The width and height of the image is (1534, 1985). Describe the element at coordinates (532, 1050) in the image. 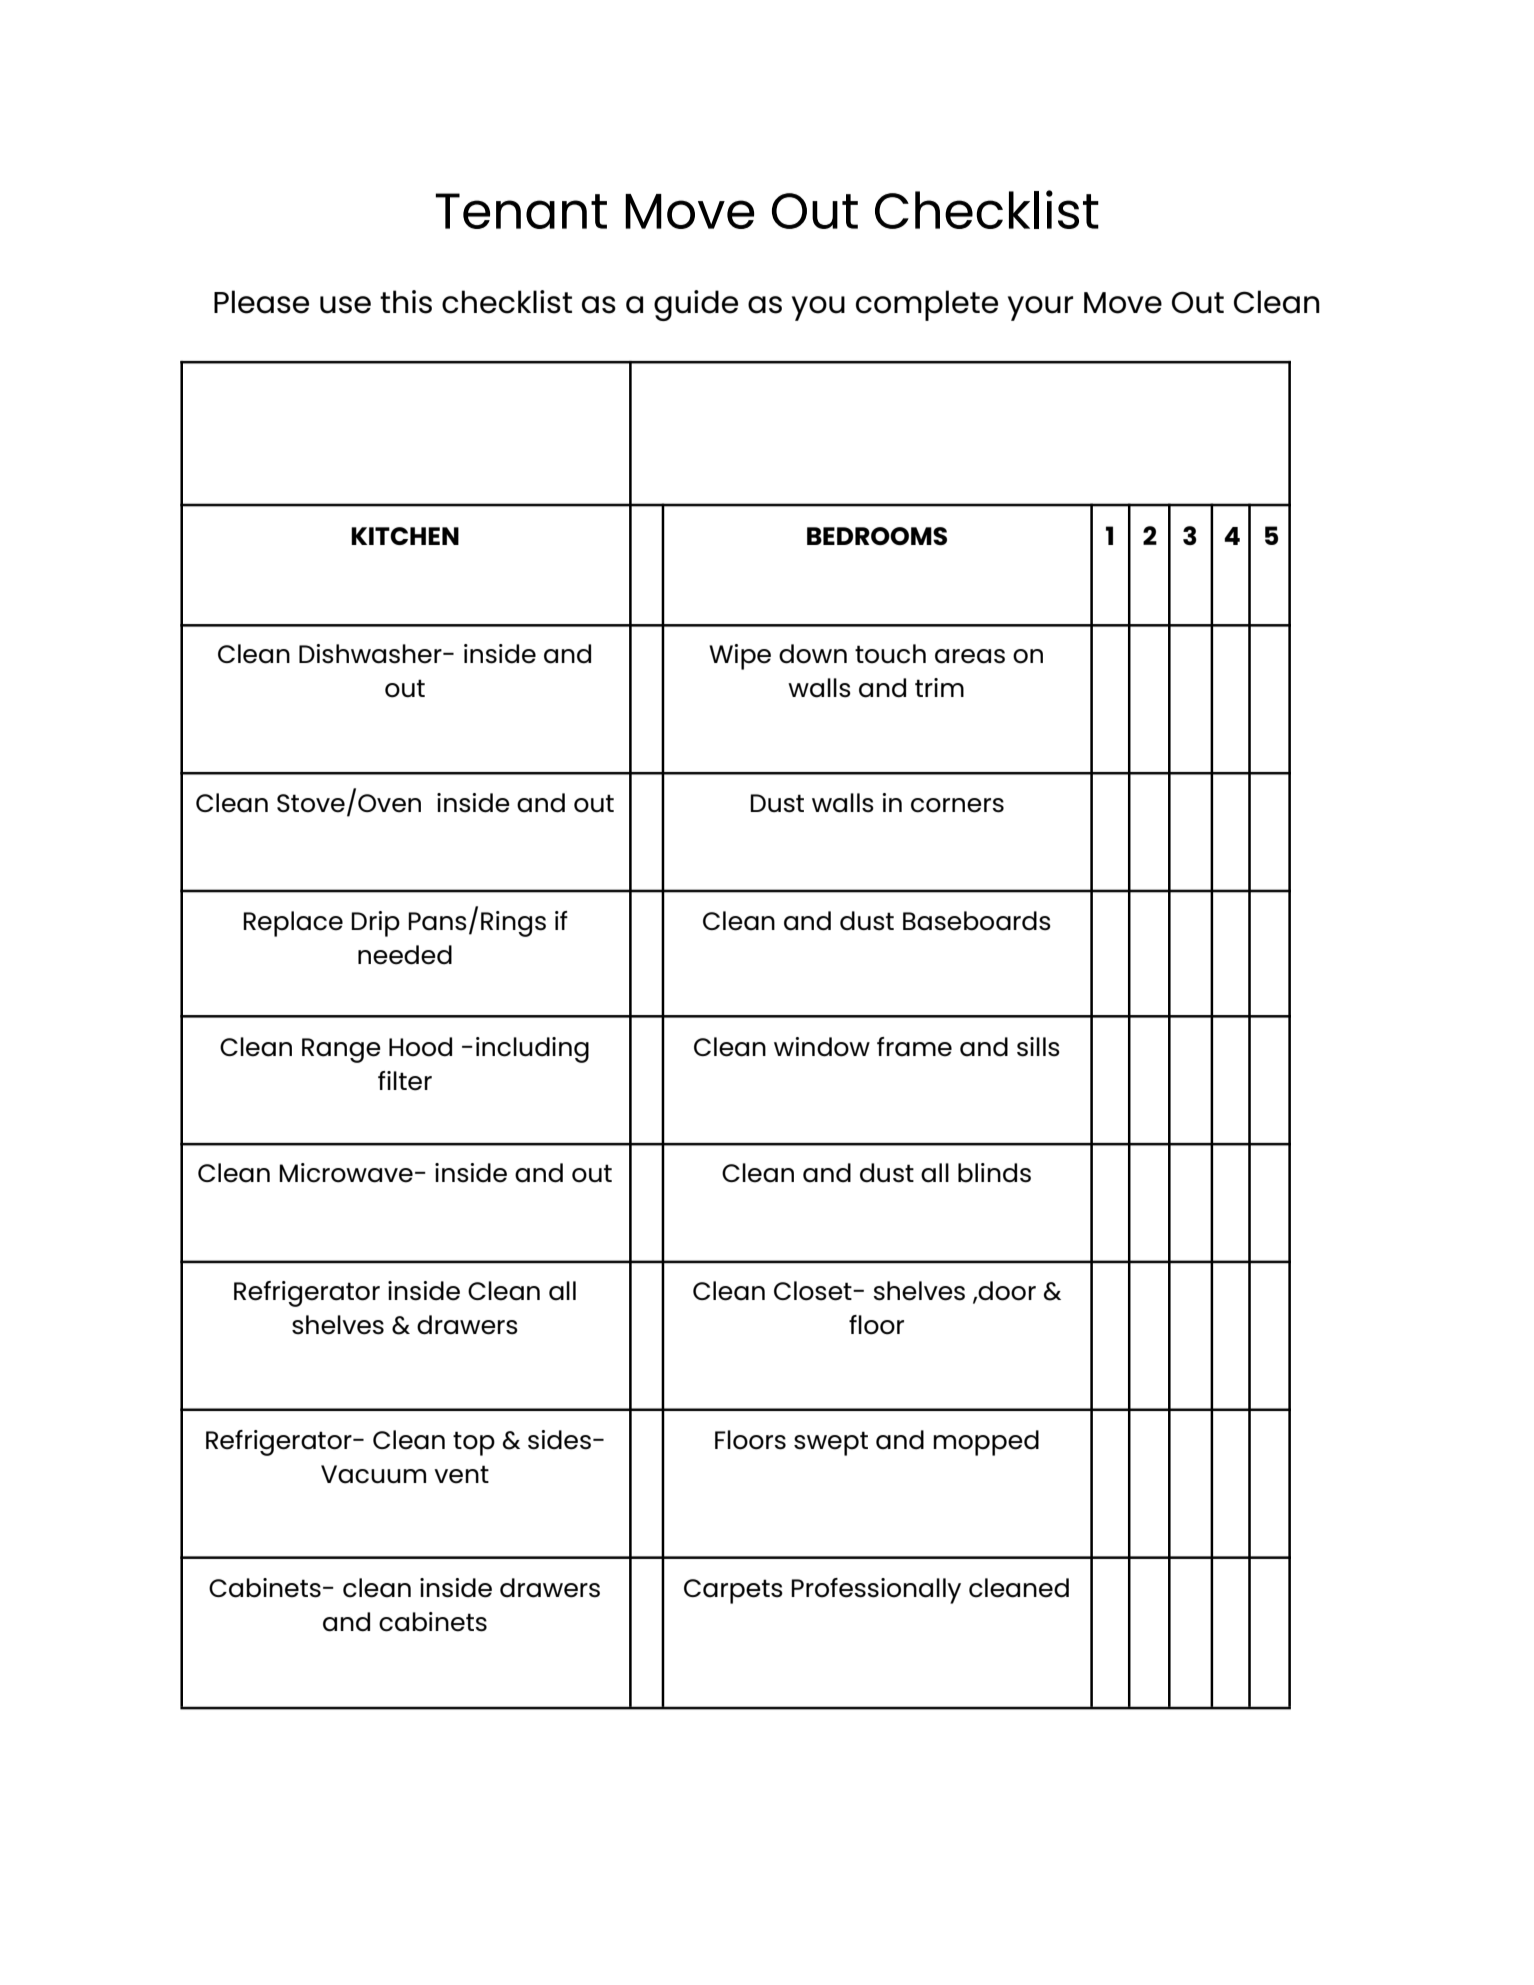

I see `including` at that location.
